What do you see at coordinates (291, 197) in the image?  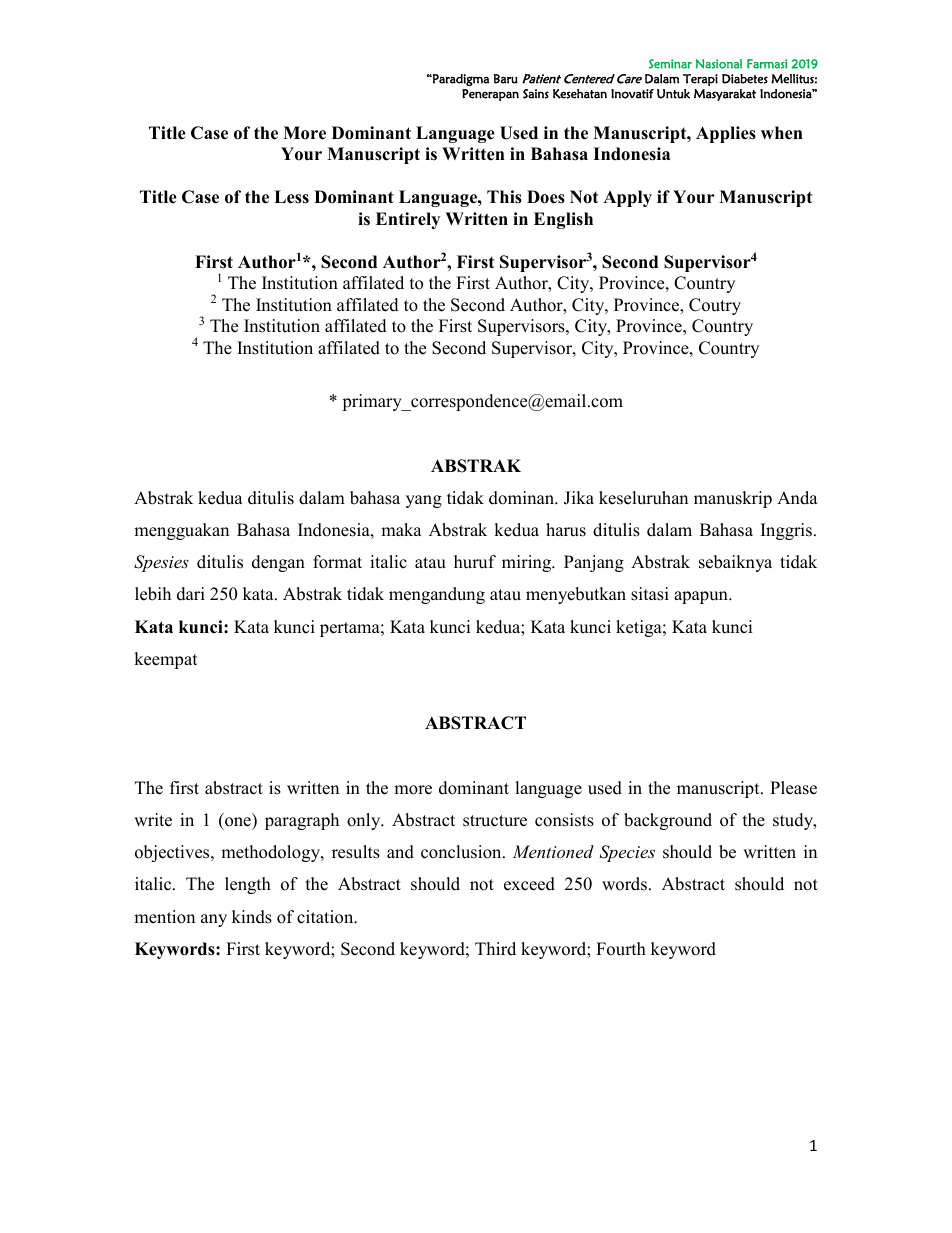 I see `Less` at bounding box center [291, 197].
